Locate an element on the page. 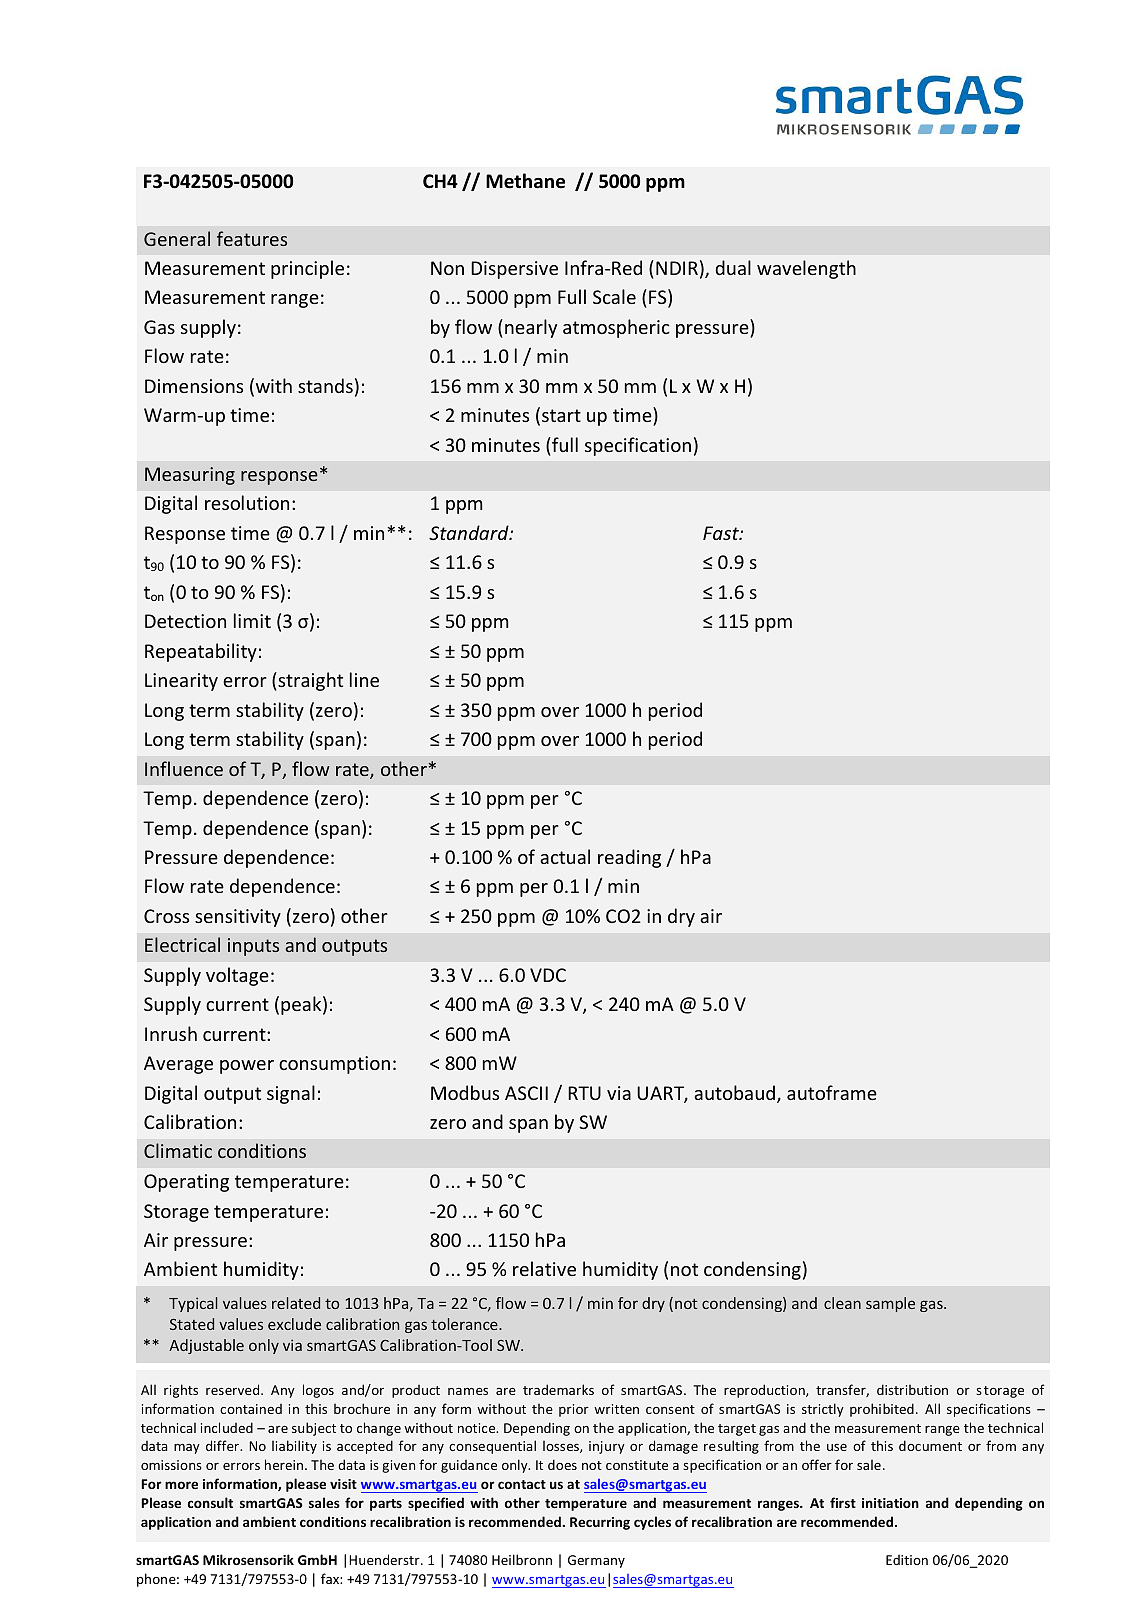 This document has width=1145, height=1620. contact is located at coordinates (522, 1484).
